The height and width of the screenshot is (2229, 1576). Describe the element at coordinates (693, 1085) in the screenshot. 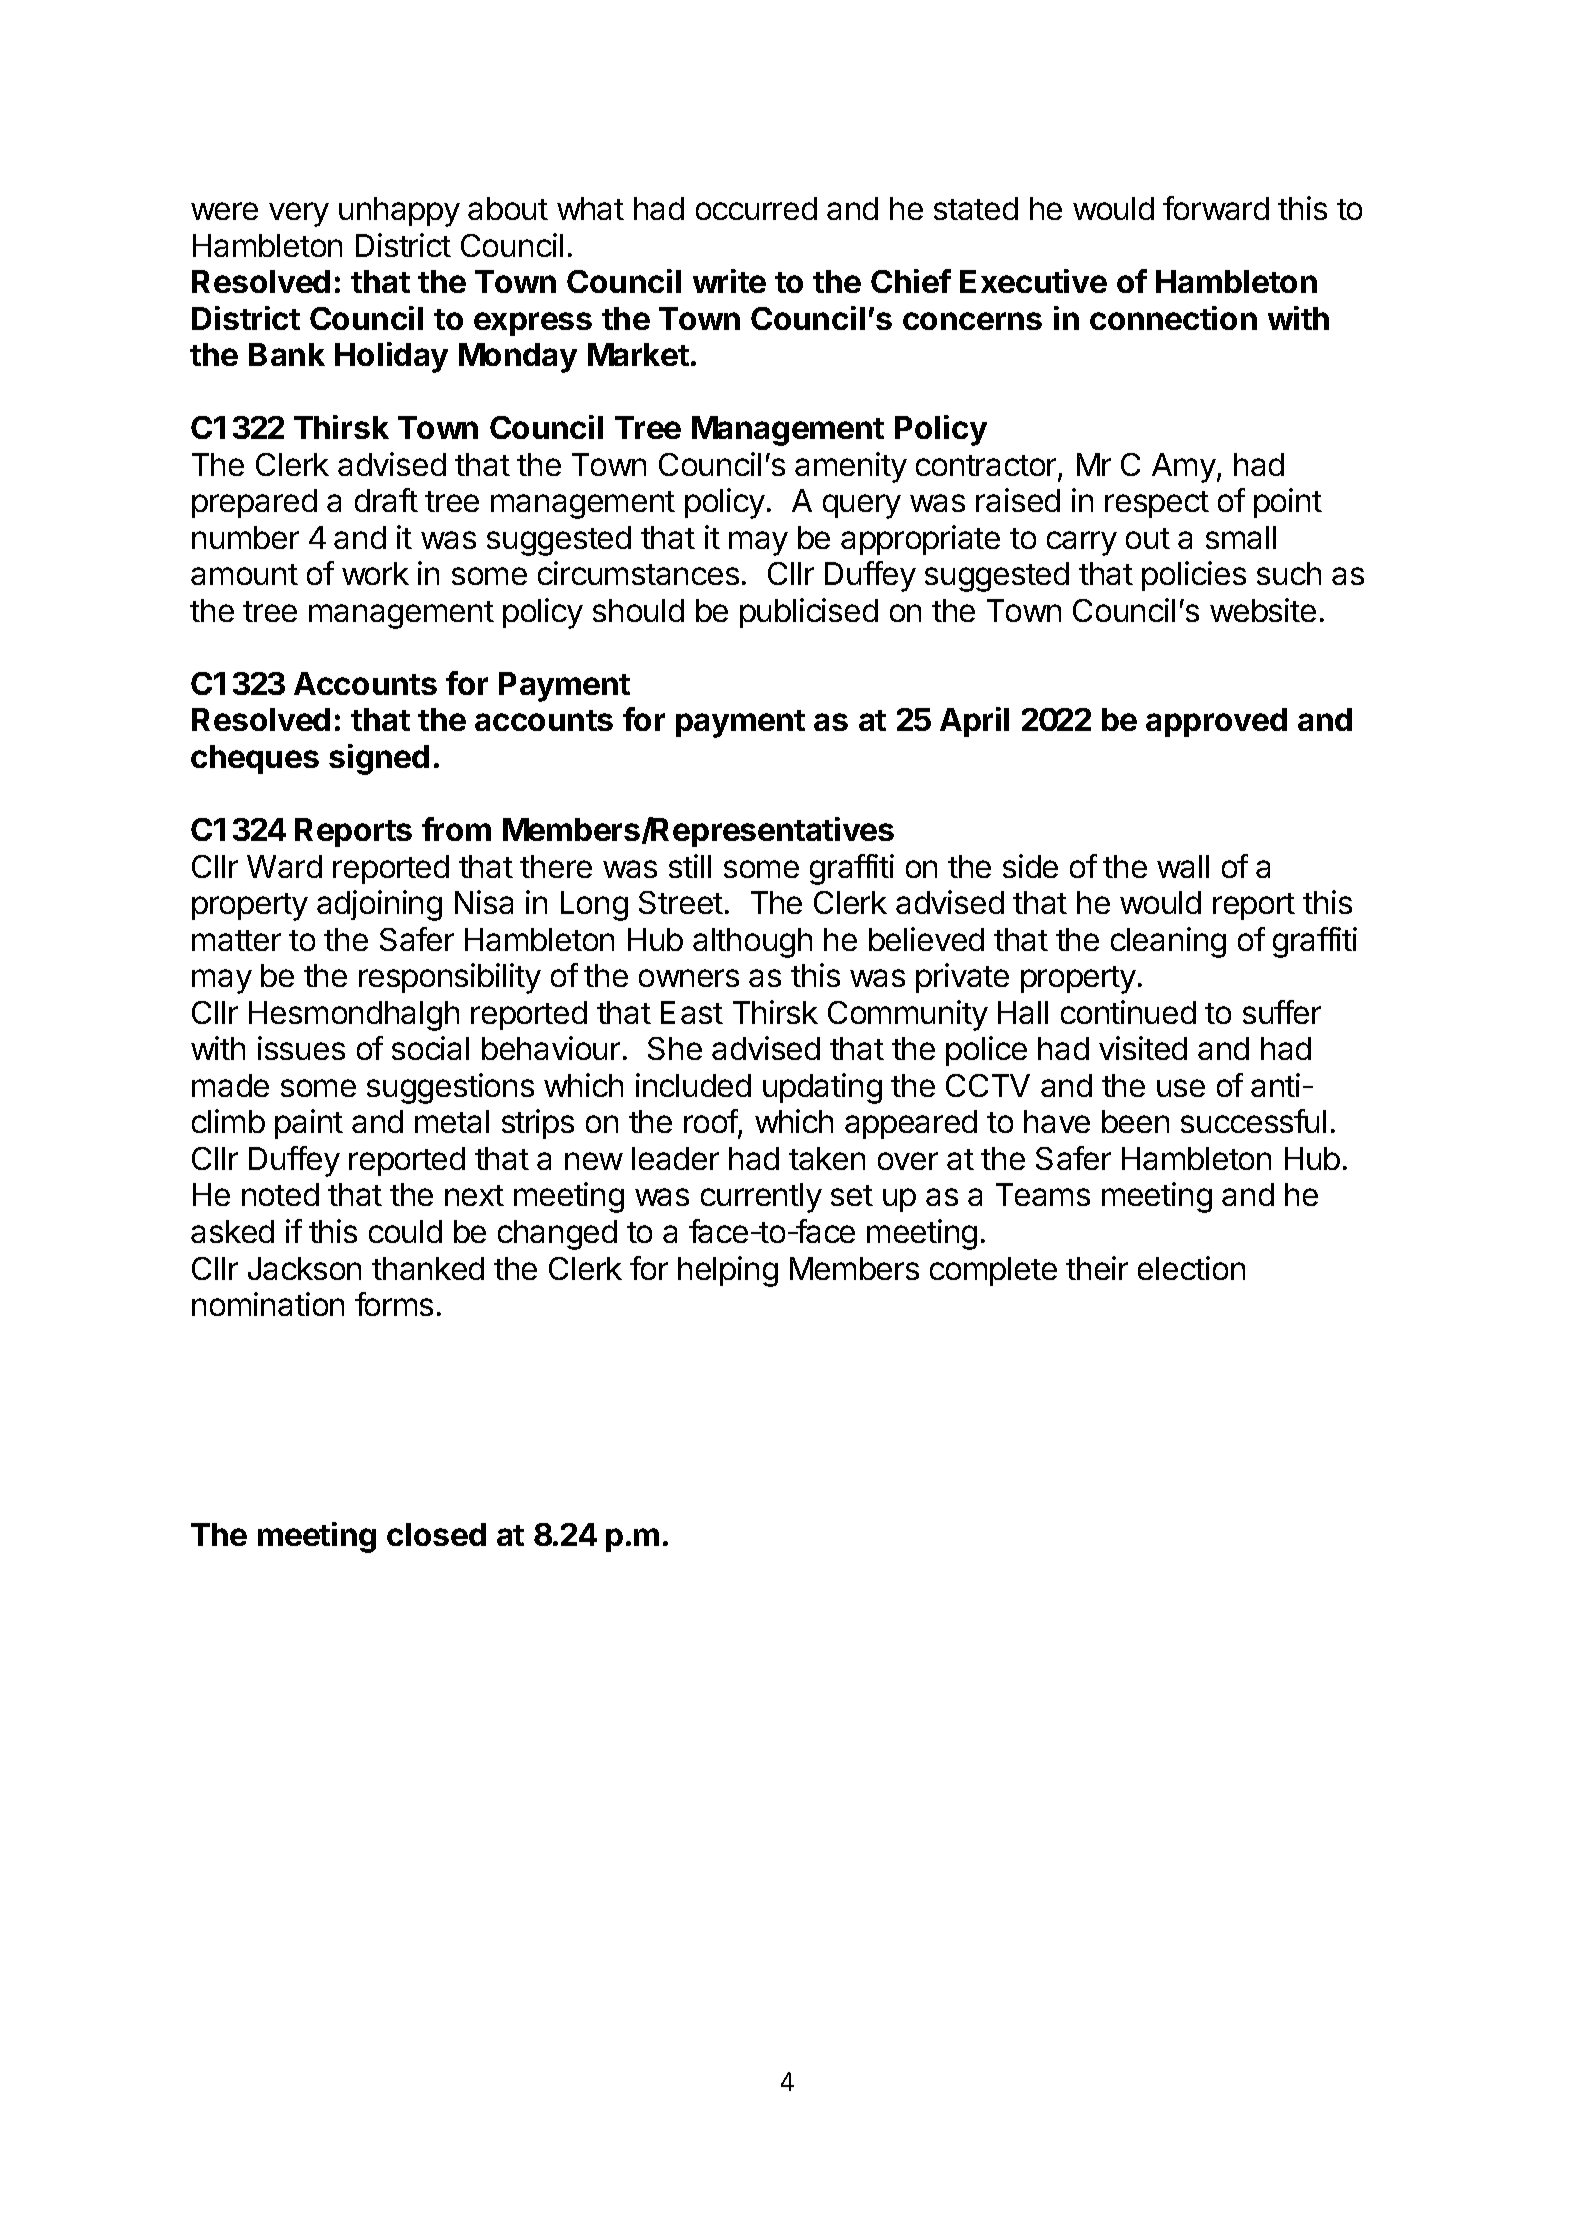

I see `included` at that location.
